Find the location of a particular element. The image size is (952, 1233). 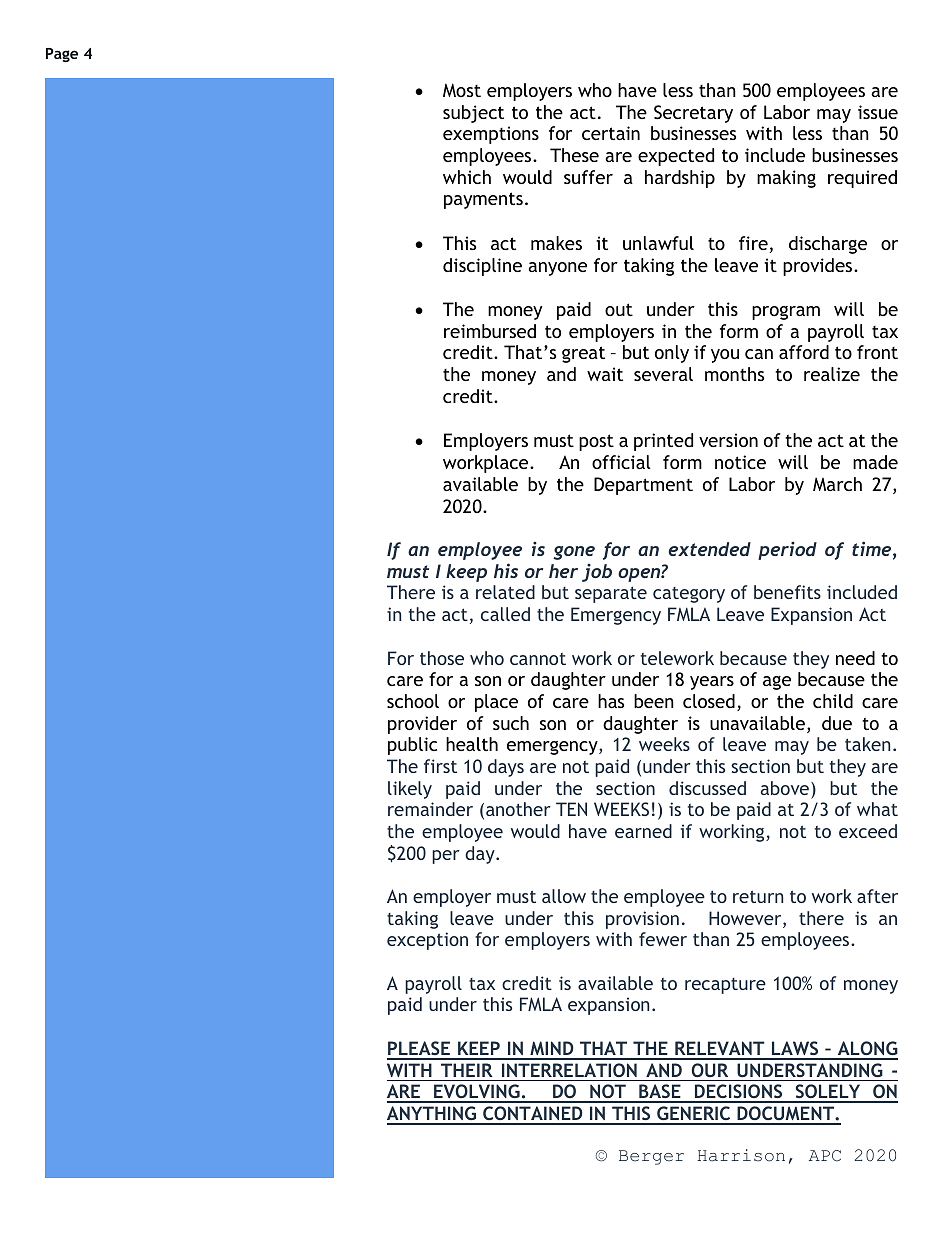

school is located at coordinates (413, 701).
